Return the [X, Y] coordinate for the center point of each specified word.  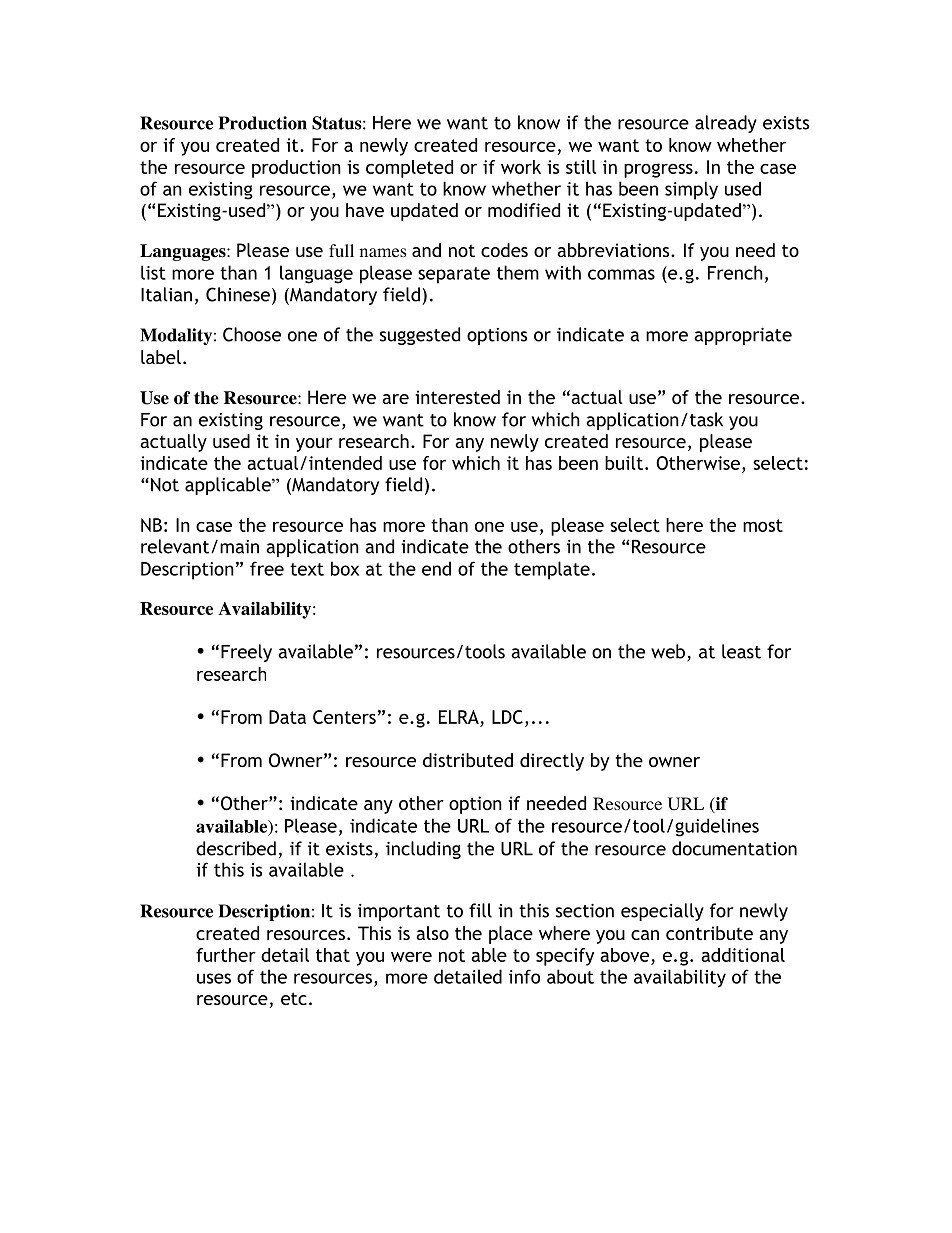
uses [214, 978]
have [365, 210]
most [763, 525]
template [552, 570]
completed [409, 169]
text [307, 569]
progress [658, 170]
